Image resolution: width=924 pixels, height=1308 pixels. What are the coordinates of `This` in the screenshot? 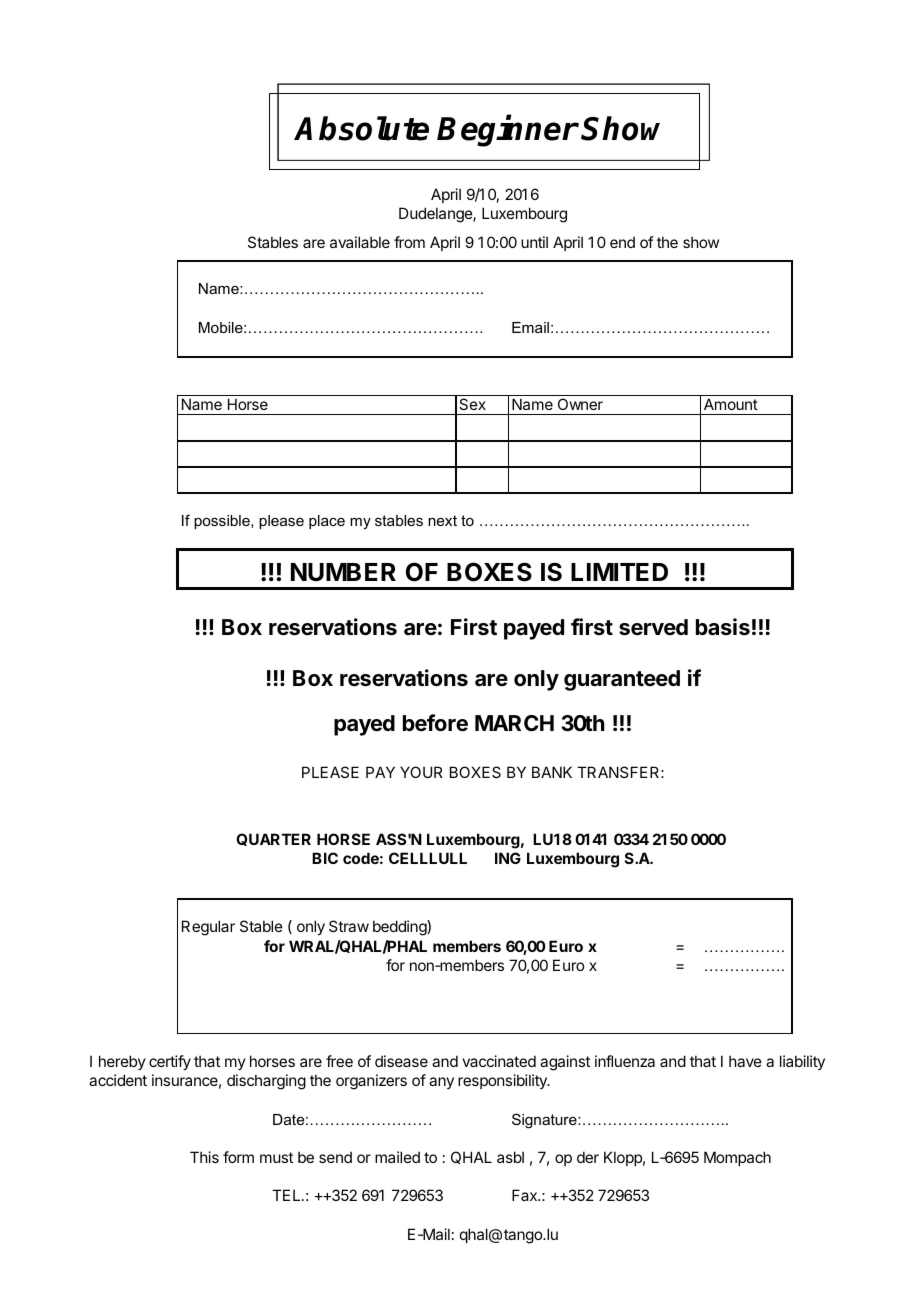 It's located at (204, 1157).
